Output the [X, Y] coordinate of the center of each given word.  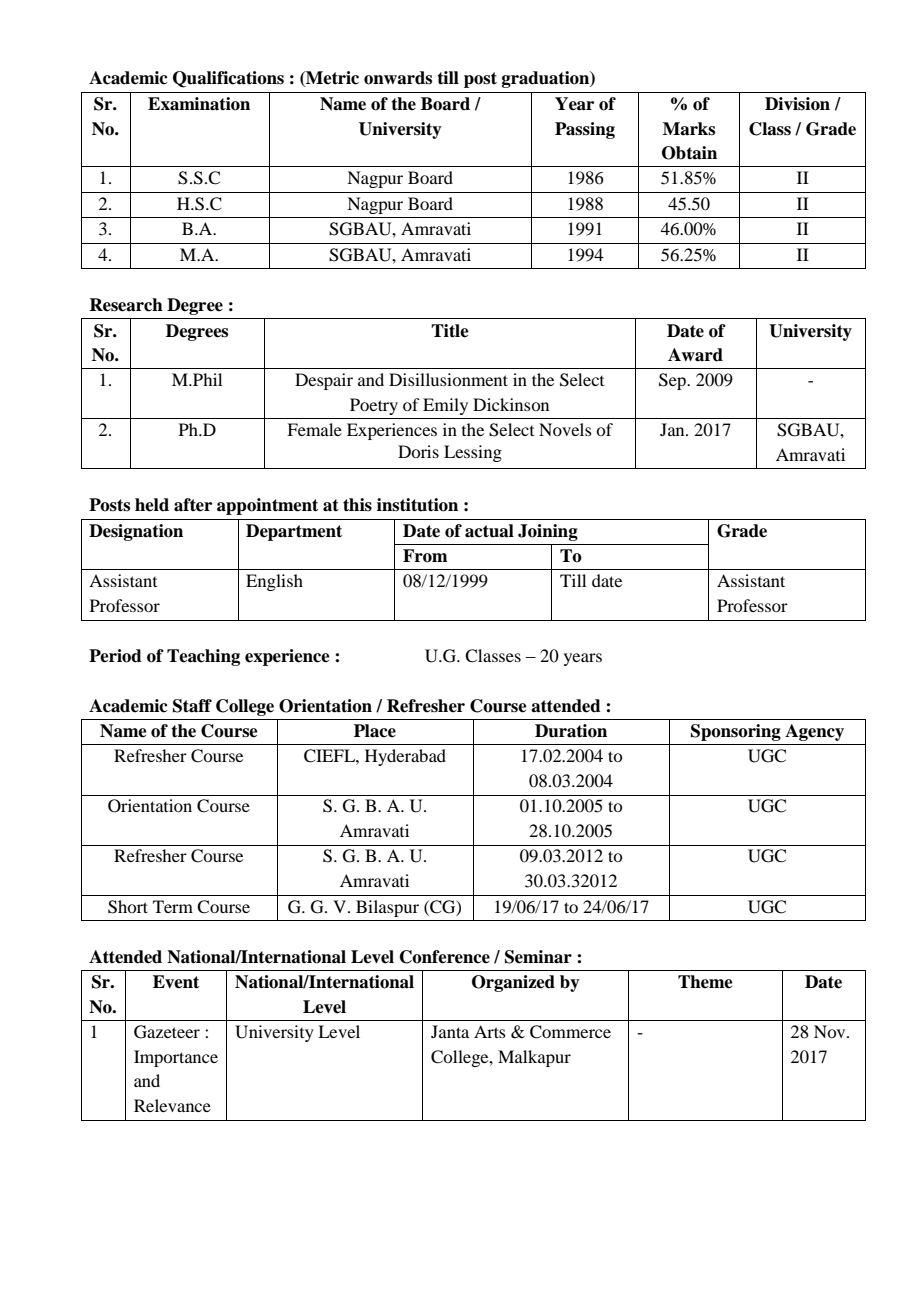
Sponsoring [736, 732]
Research [126, 305]
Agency [814, 732]
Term [173, 906]
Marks [689, 129]
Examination [199, 104]
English [274, 582]
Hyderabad [405, 757]
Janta [450, 1031]
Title [450, 331]
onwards [398, 78]
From [425, 556]
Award [695, 355]
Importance [176, 1058]
